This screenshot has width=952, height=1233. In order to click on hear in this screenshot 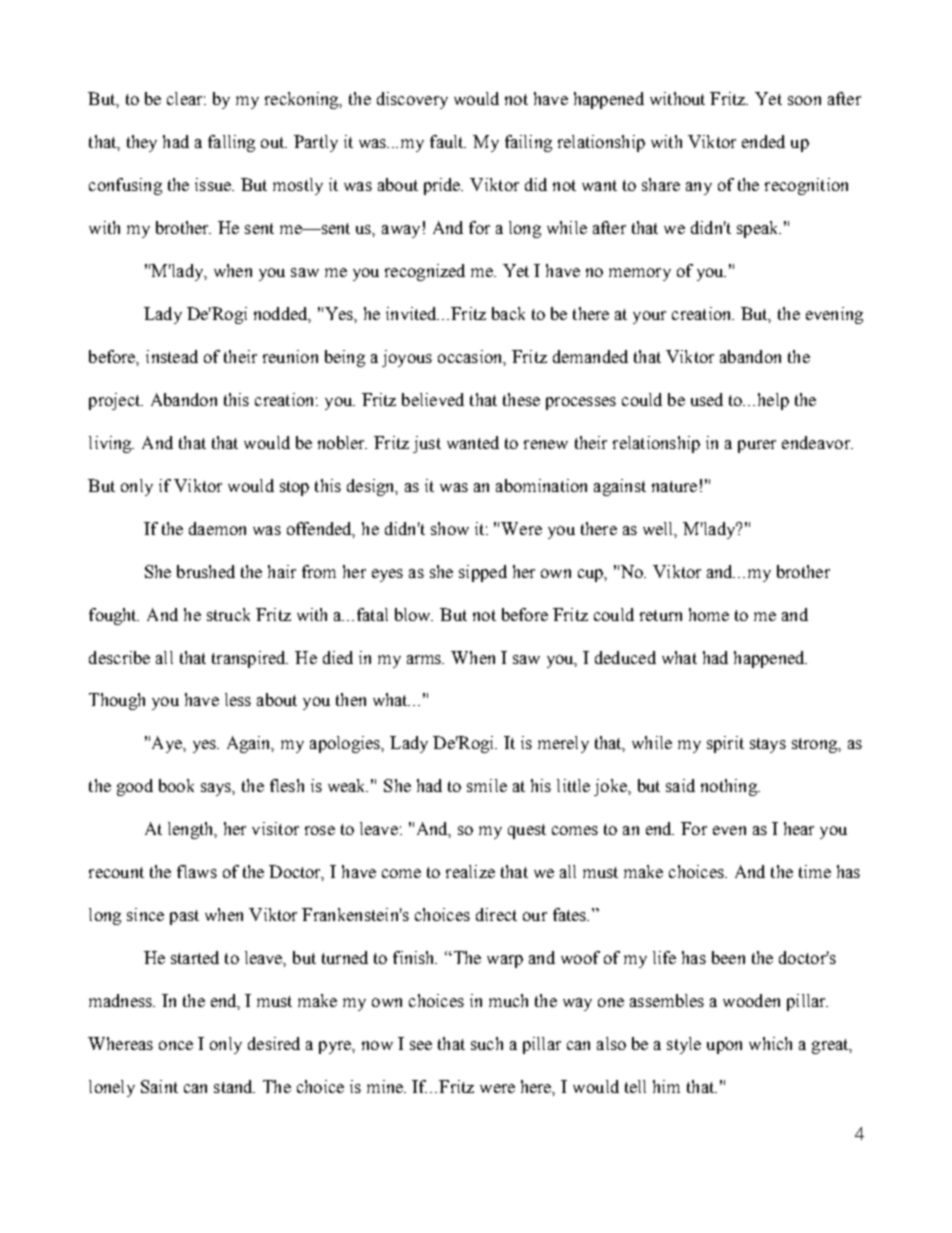, I will do `click(799, 828)`.
